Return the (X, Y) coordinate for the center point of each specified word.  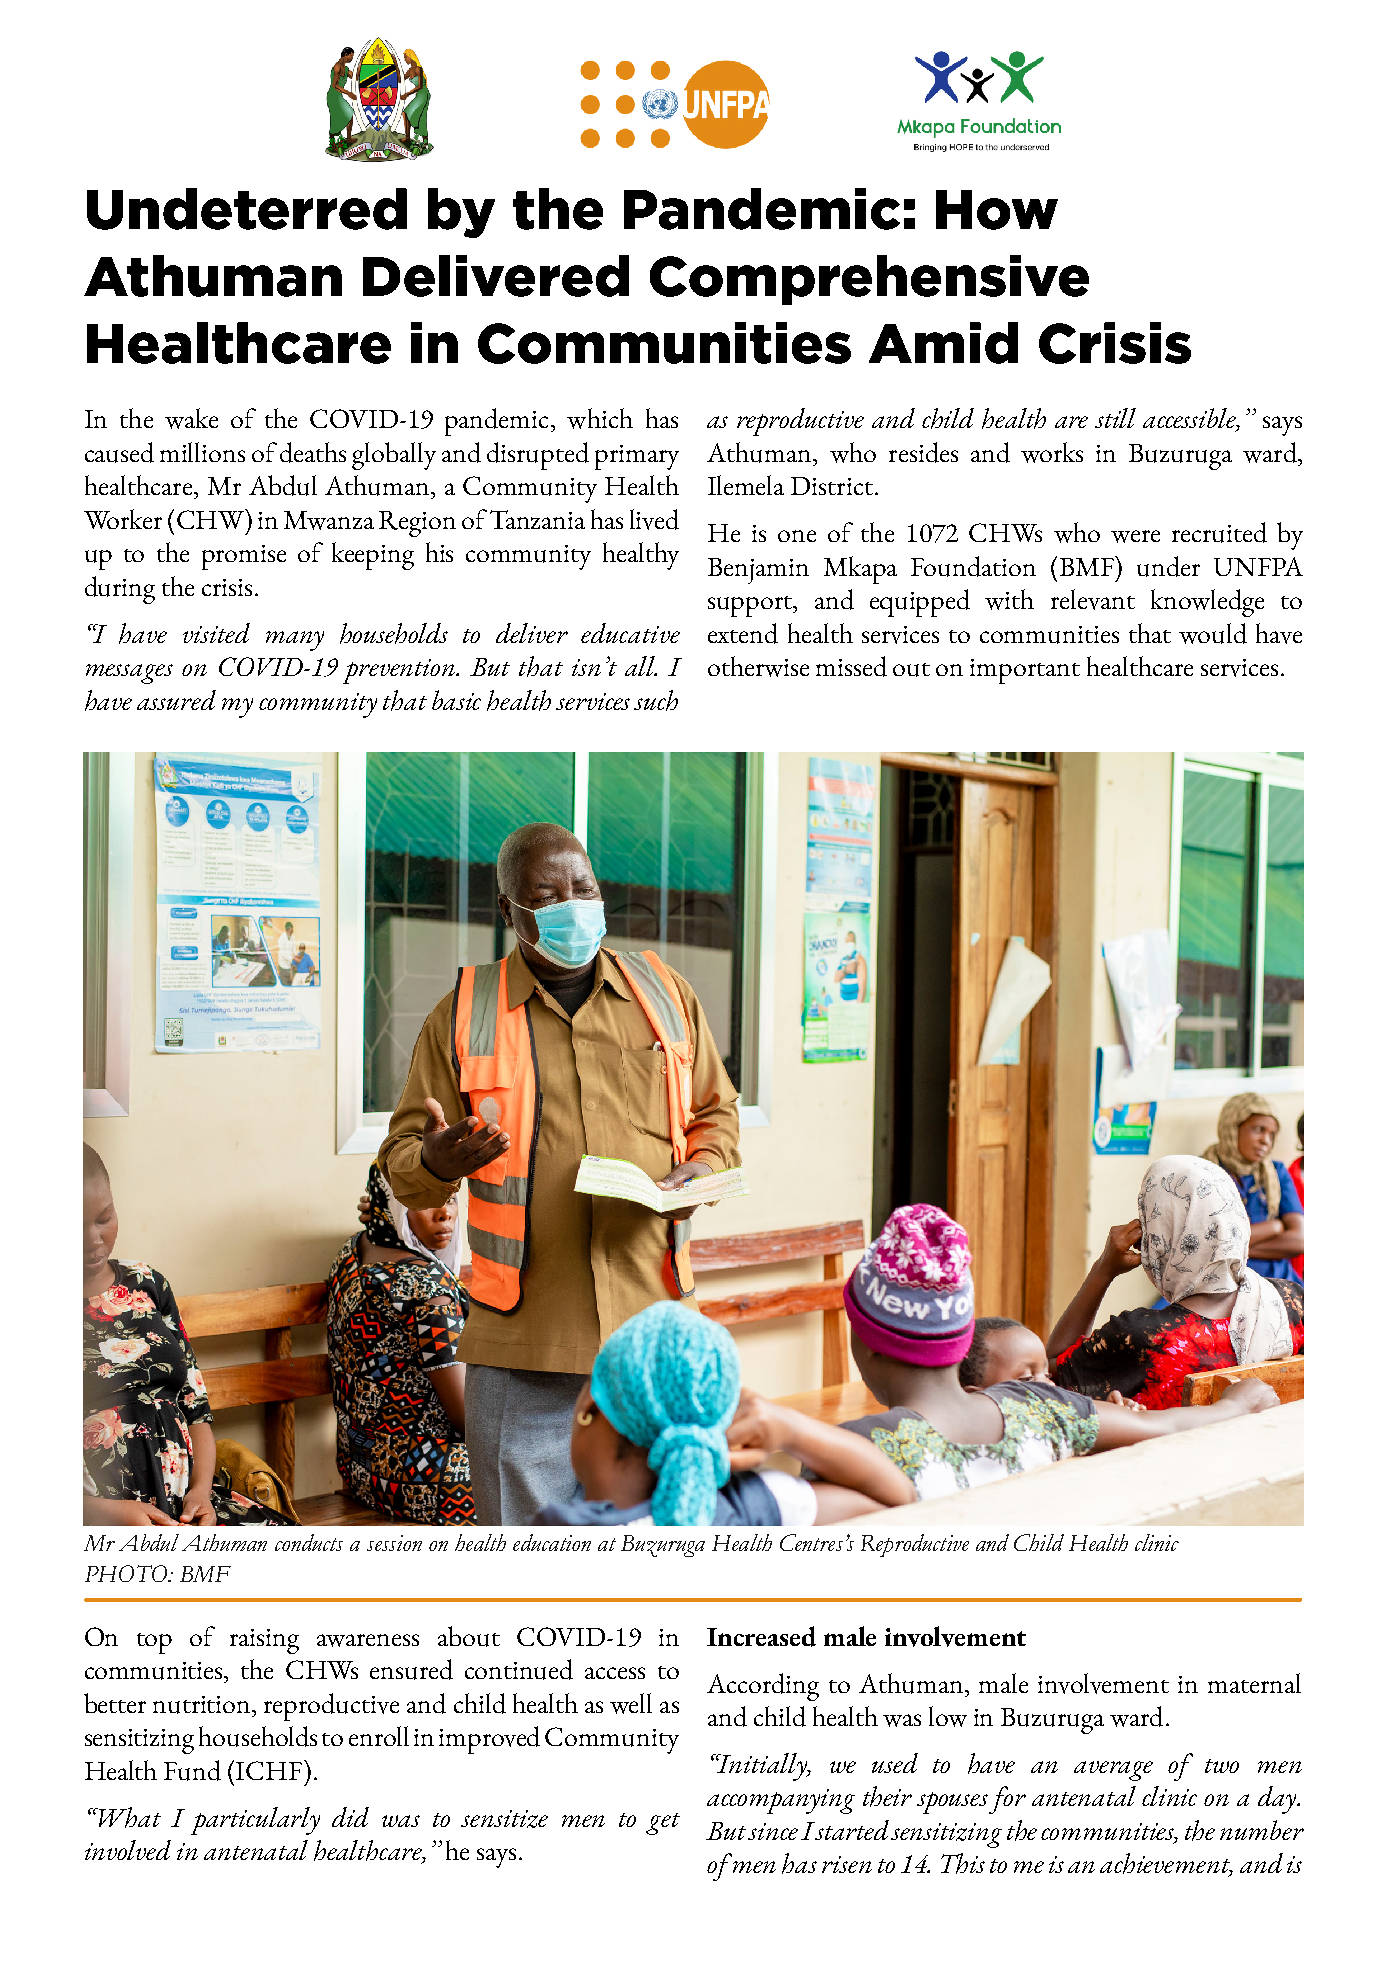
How (997, 210)
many (295, 641)
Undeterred (247, 209)
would (1213, 633)
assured (176, 700)
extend (743, 633)
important (1025, 671)
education (552, 1542)
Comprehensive (869, 280)
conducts (309, 1542)
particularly (255, 1821)
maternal (1254, 1683)
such (656, 700)
